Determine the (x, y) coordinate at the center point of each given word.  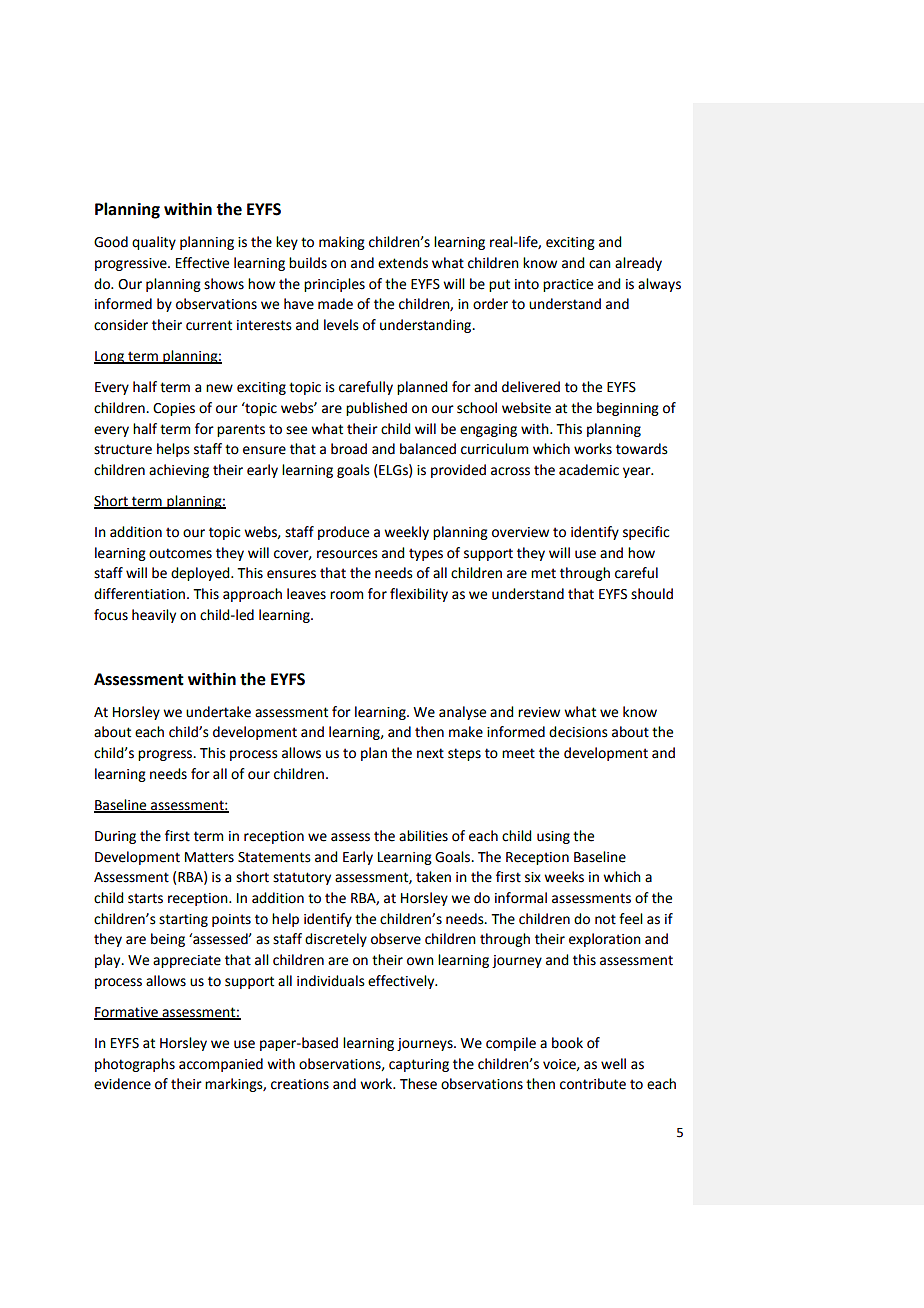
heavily (154, 616)
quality (154, 243)
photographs (135, 1065)
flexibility (419, 595)
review (539, 712)
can (600, 264)
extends (403, 263)
